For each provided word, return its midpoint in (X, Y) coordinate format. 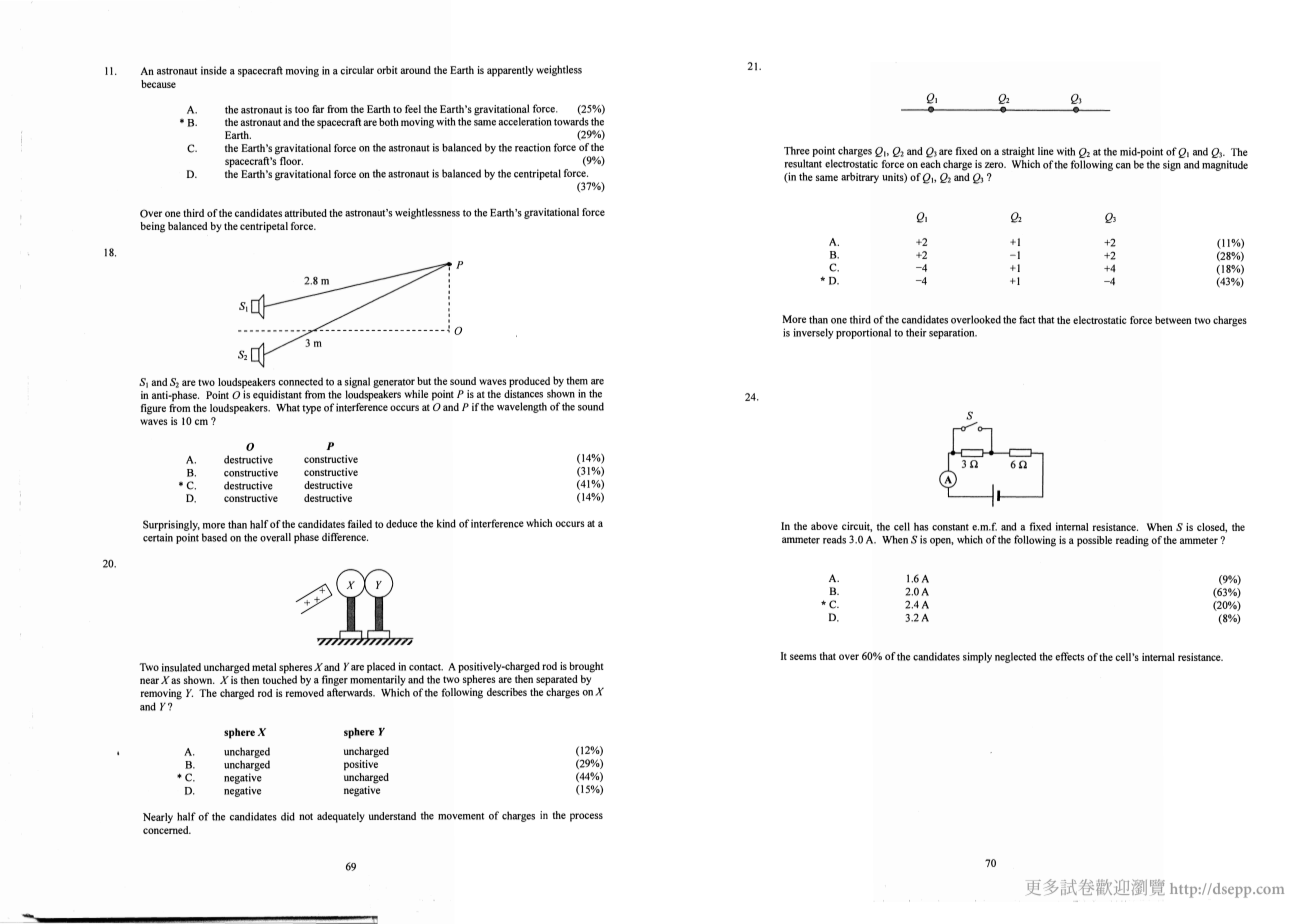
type (311, 409)
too (302, 109)
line (1046, 151)
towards (571, 121)
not (306, 816)
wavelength (522, 407)
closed (1212, 528)
